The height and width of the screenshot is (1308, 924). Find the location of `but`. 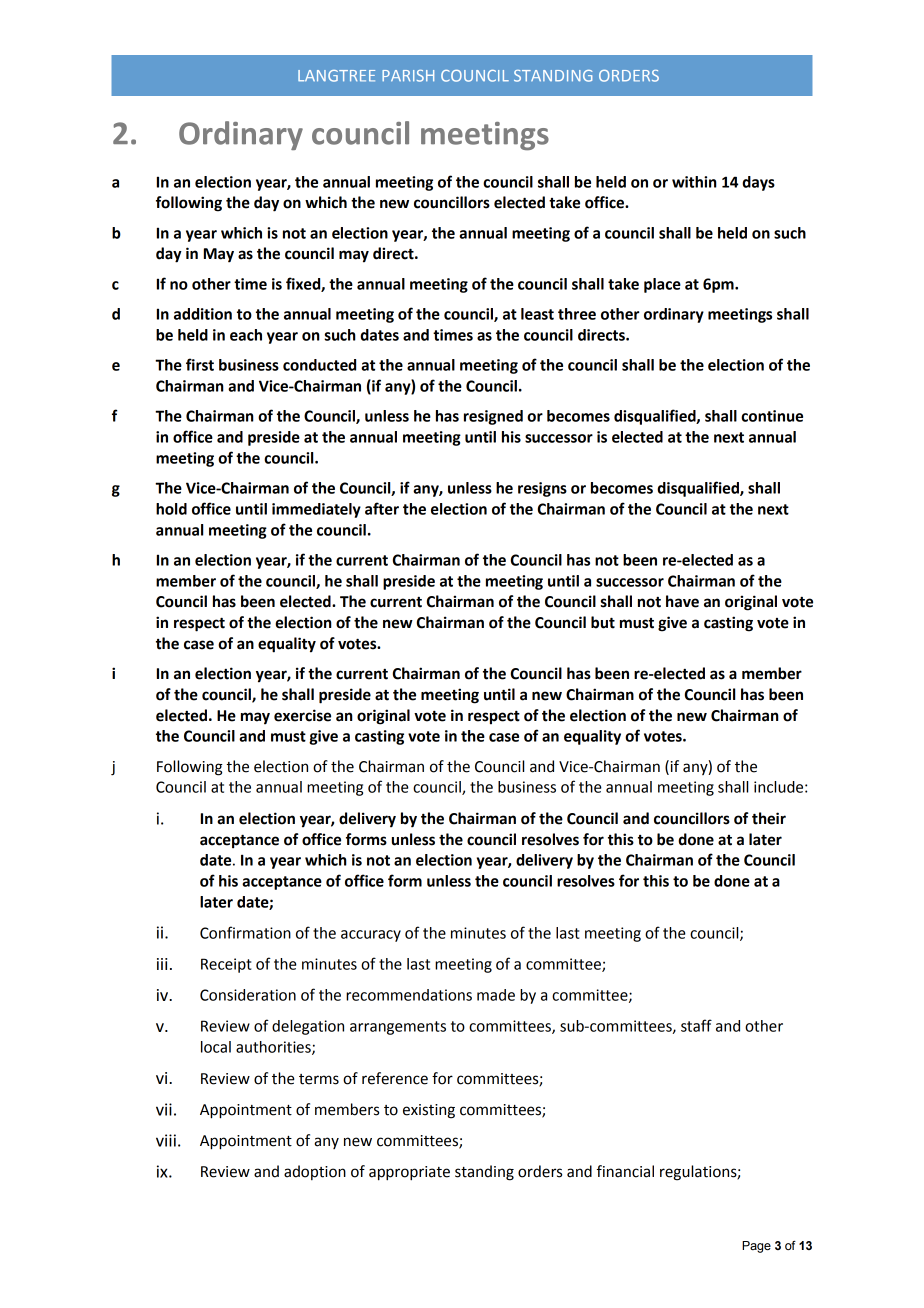

but is located at coordinates (603, 622).
